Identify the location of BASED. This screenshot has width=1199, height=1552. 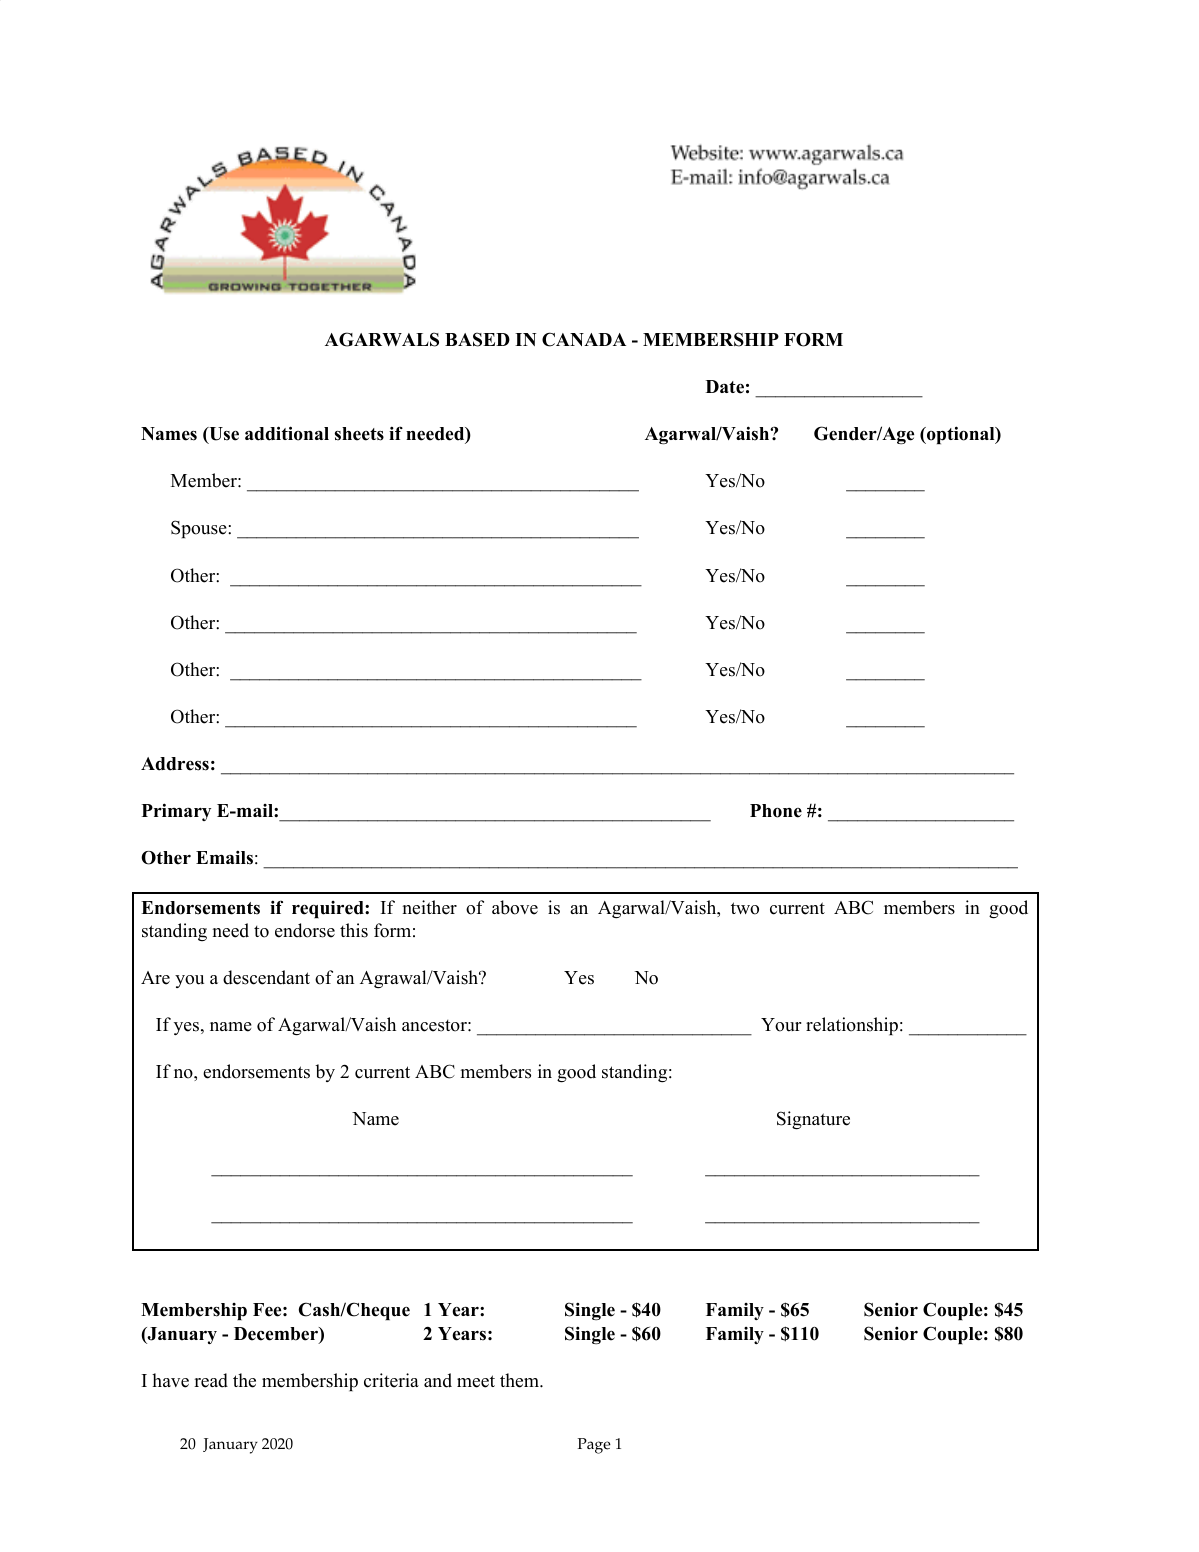
(477, 339).
